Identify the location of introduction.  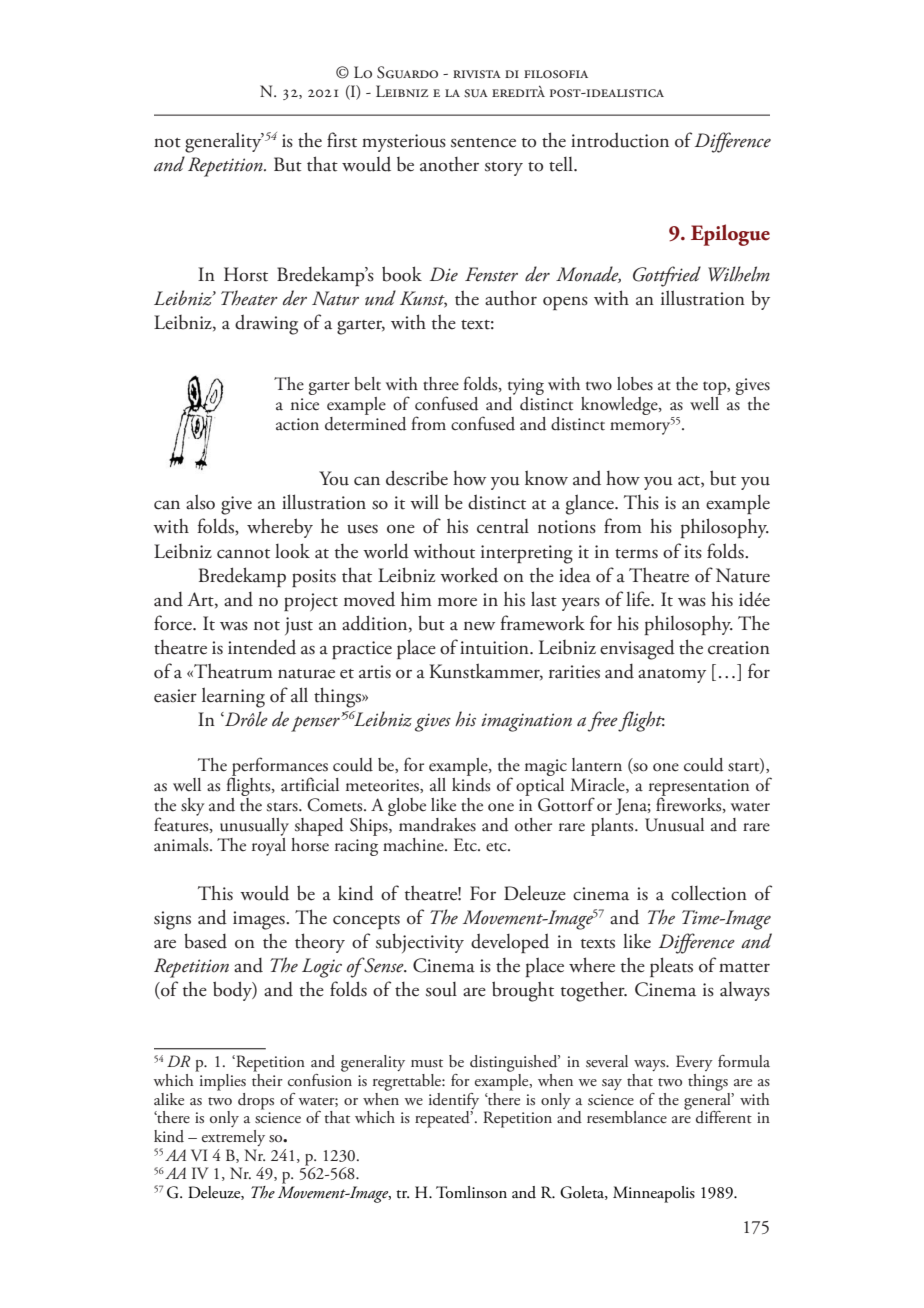
(620, 140).
